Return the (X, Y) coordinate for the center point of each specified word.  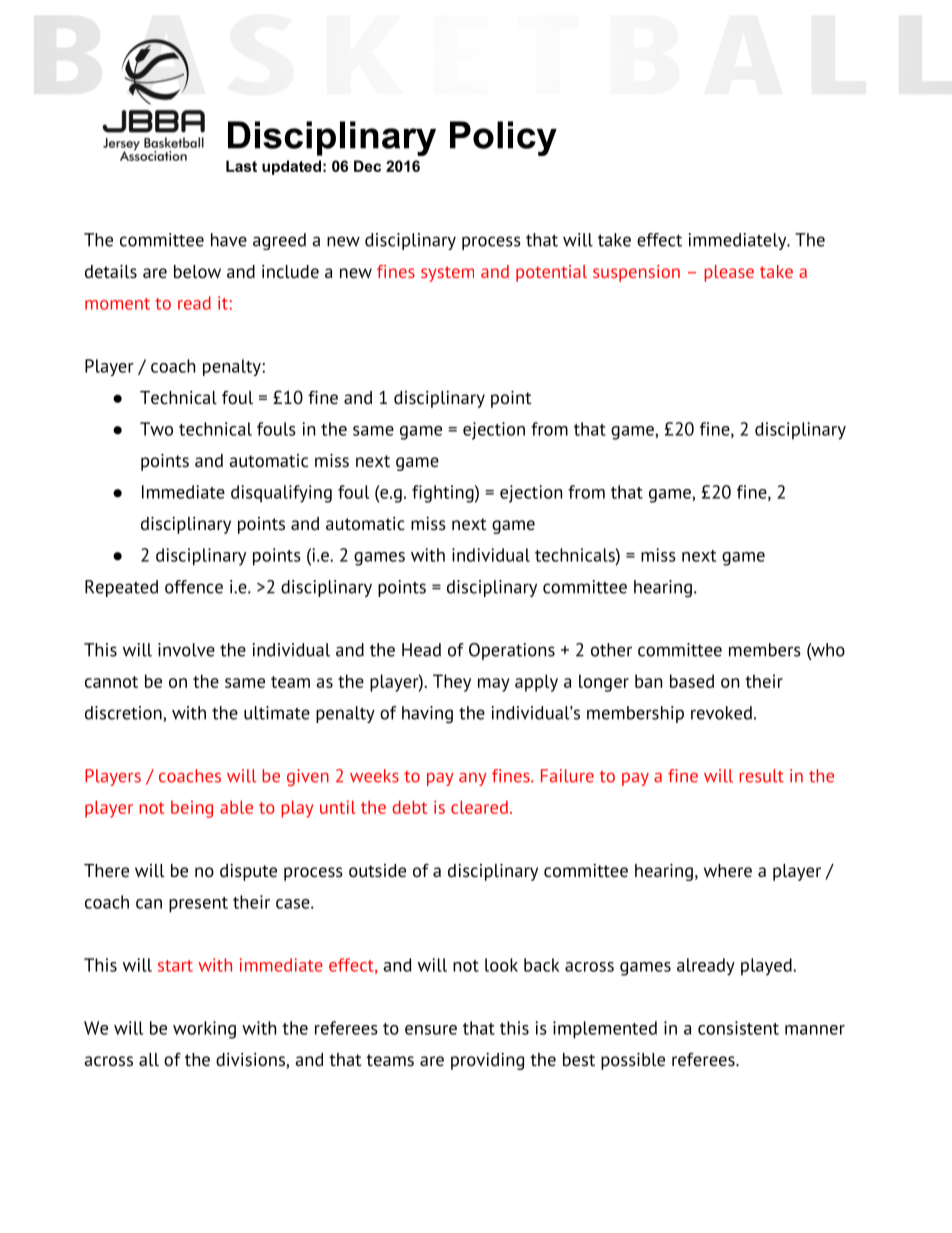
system (447, 274)
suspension (636, 273)
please (729, 273)
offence (194, 587)
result (761, 776)
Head (421, 650)
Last (241, 166)
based (692, 681)
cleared (479, 807)
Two (156, 429)
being (192, 809)
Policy (503, 138)
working (204, 1030)
